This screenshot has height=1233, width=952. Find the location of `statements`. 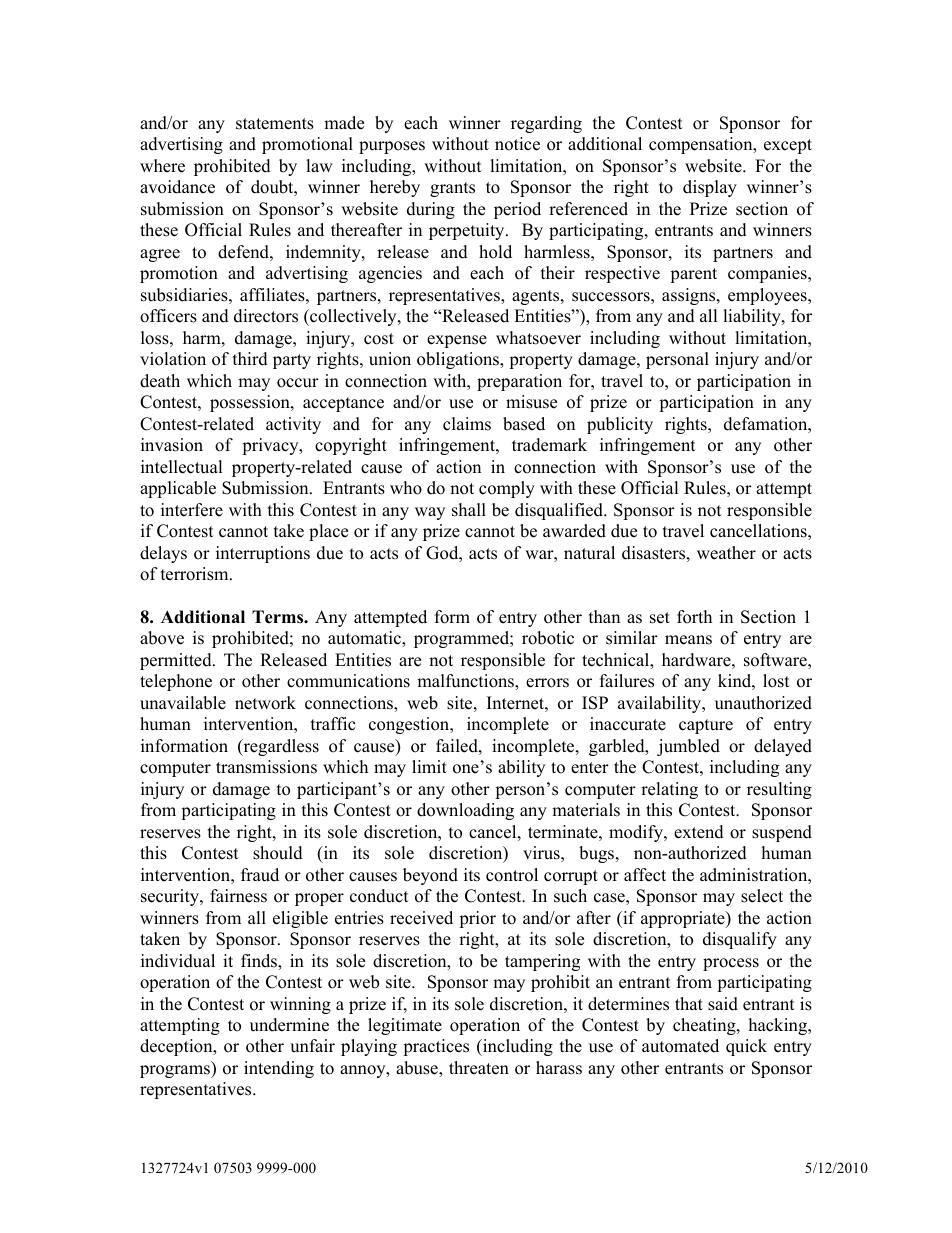

statements is located at coordinates (275, 124).
